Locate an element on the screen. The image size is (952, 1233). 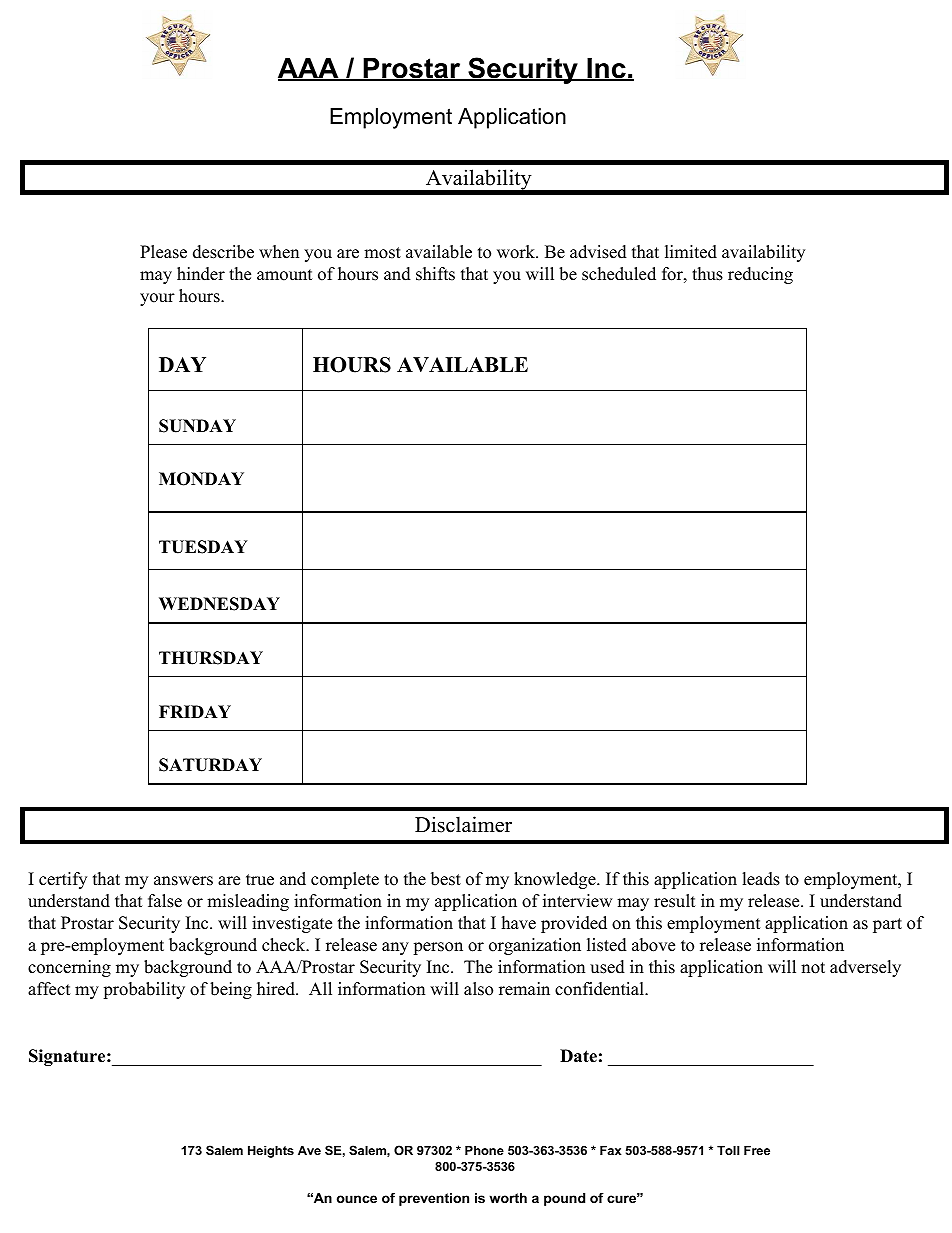
shifts is located at coordinates (435, 274).
